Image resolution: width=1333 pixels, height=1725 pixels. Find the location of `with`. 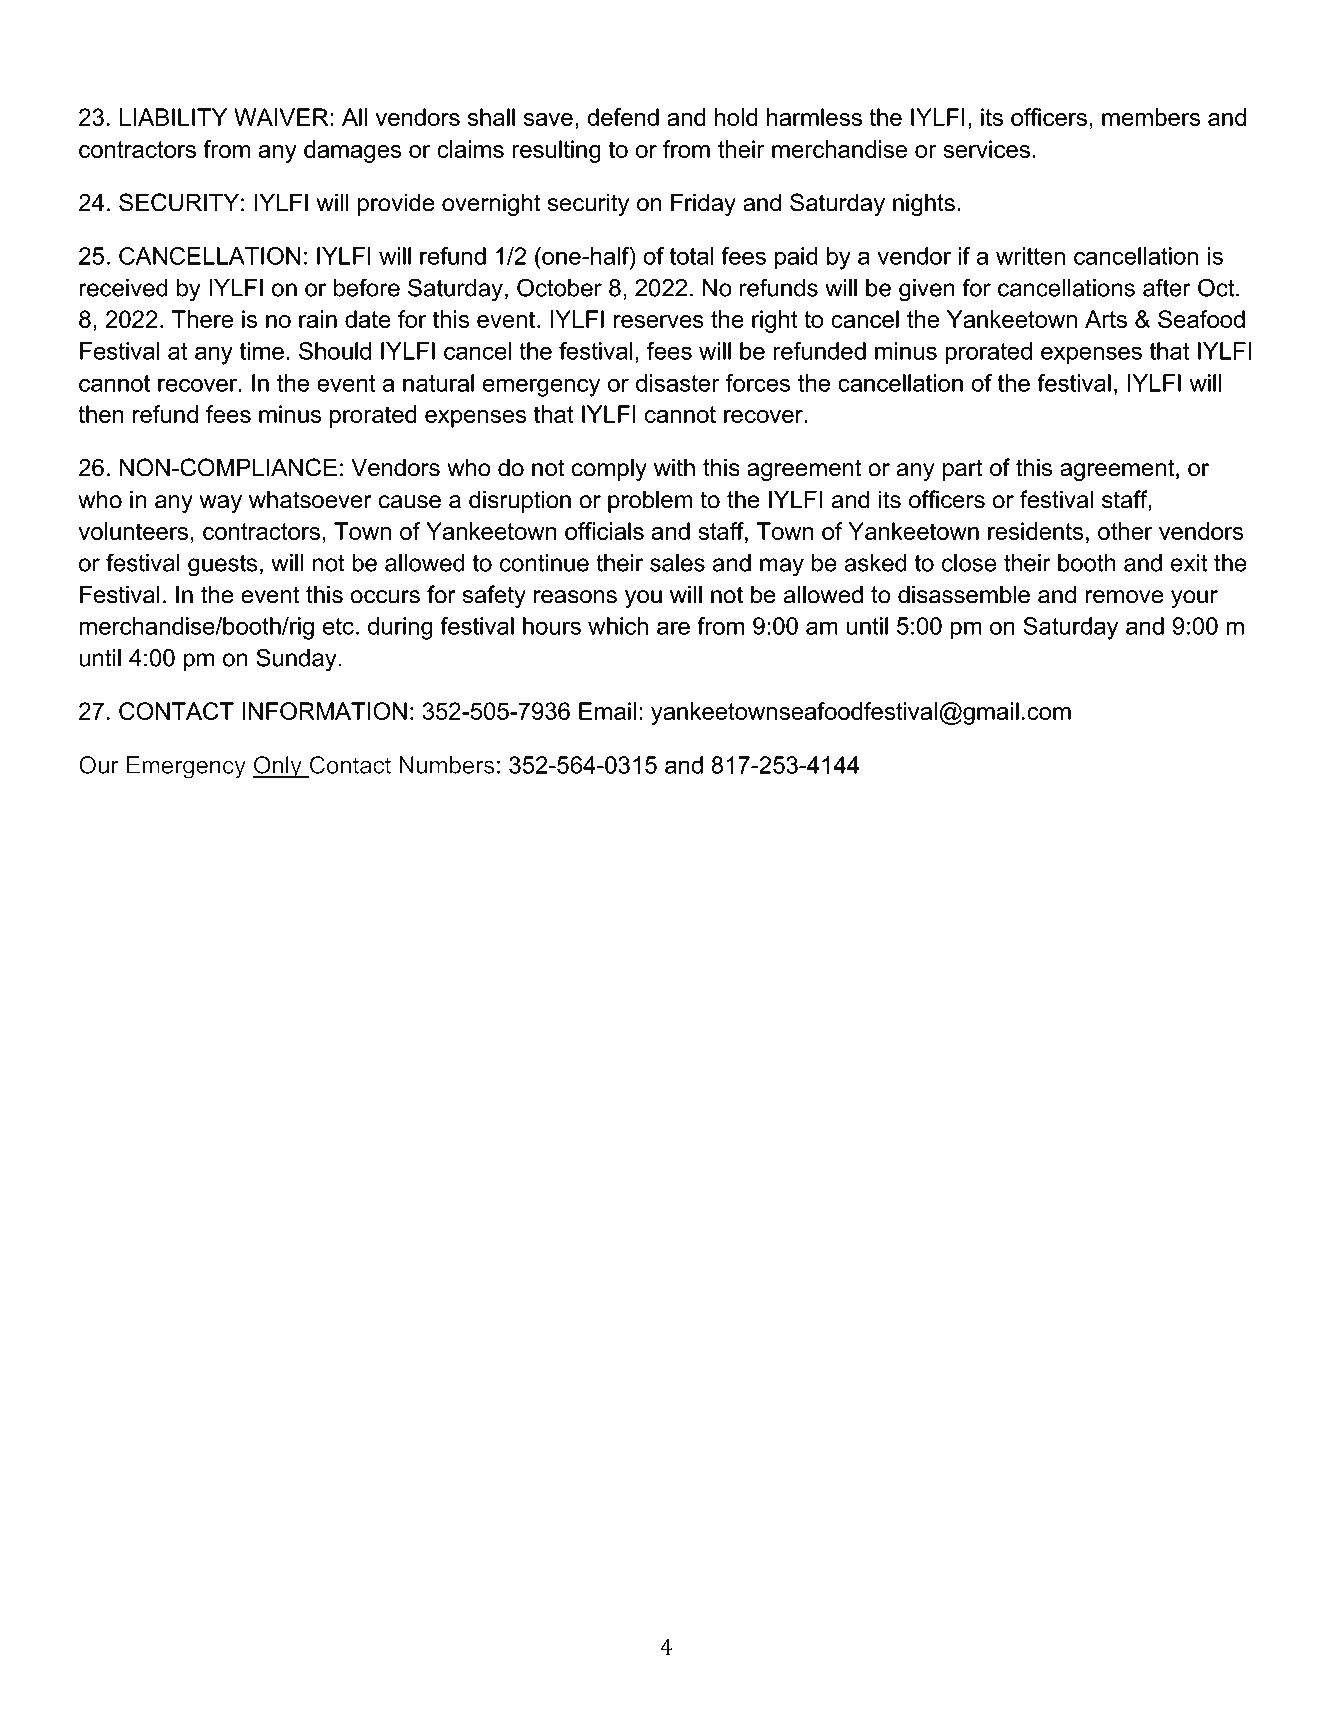

with is located at coordinates (674, 467).
